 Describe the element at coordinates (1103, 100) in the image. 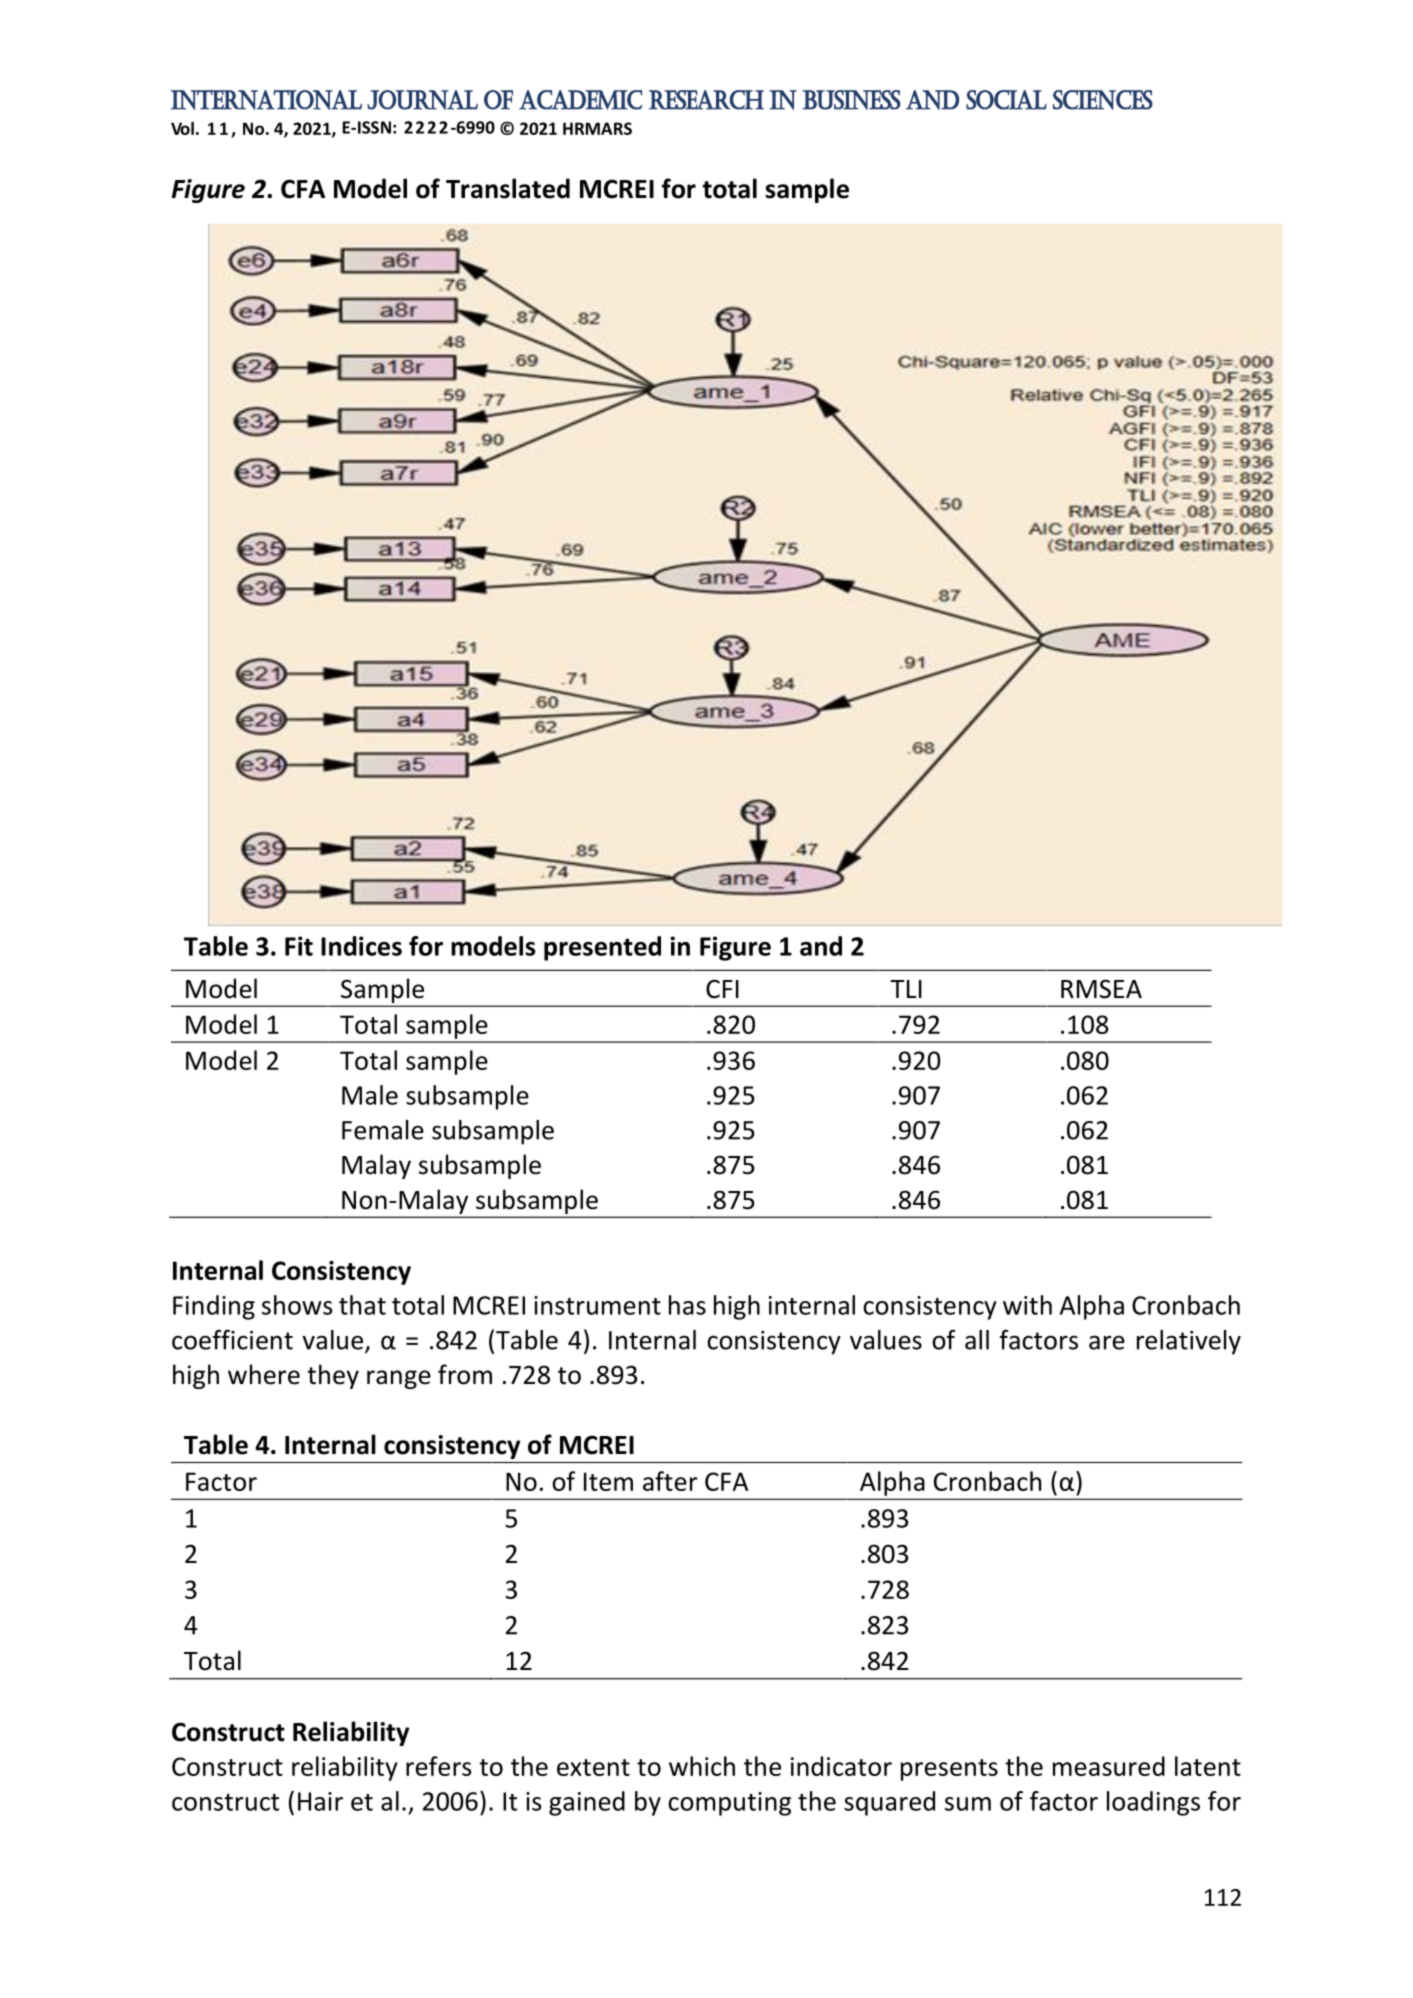

I see `Sciences` at that location.
